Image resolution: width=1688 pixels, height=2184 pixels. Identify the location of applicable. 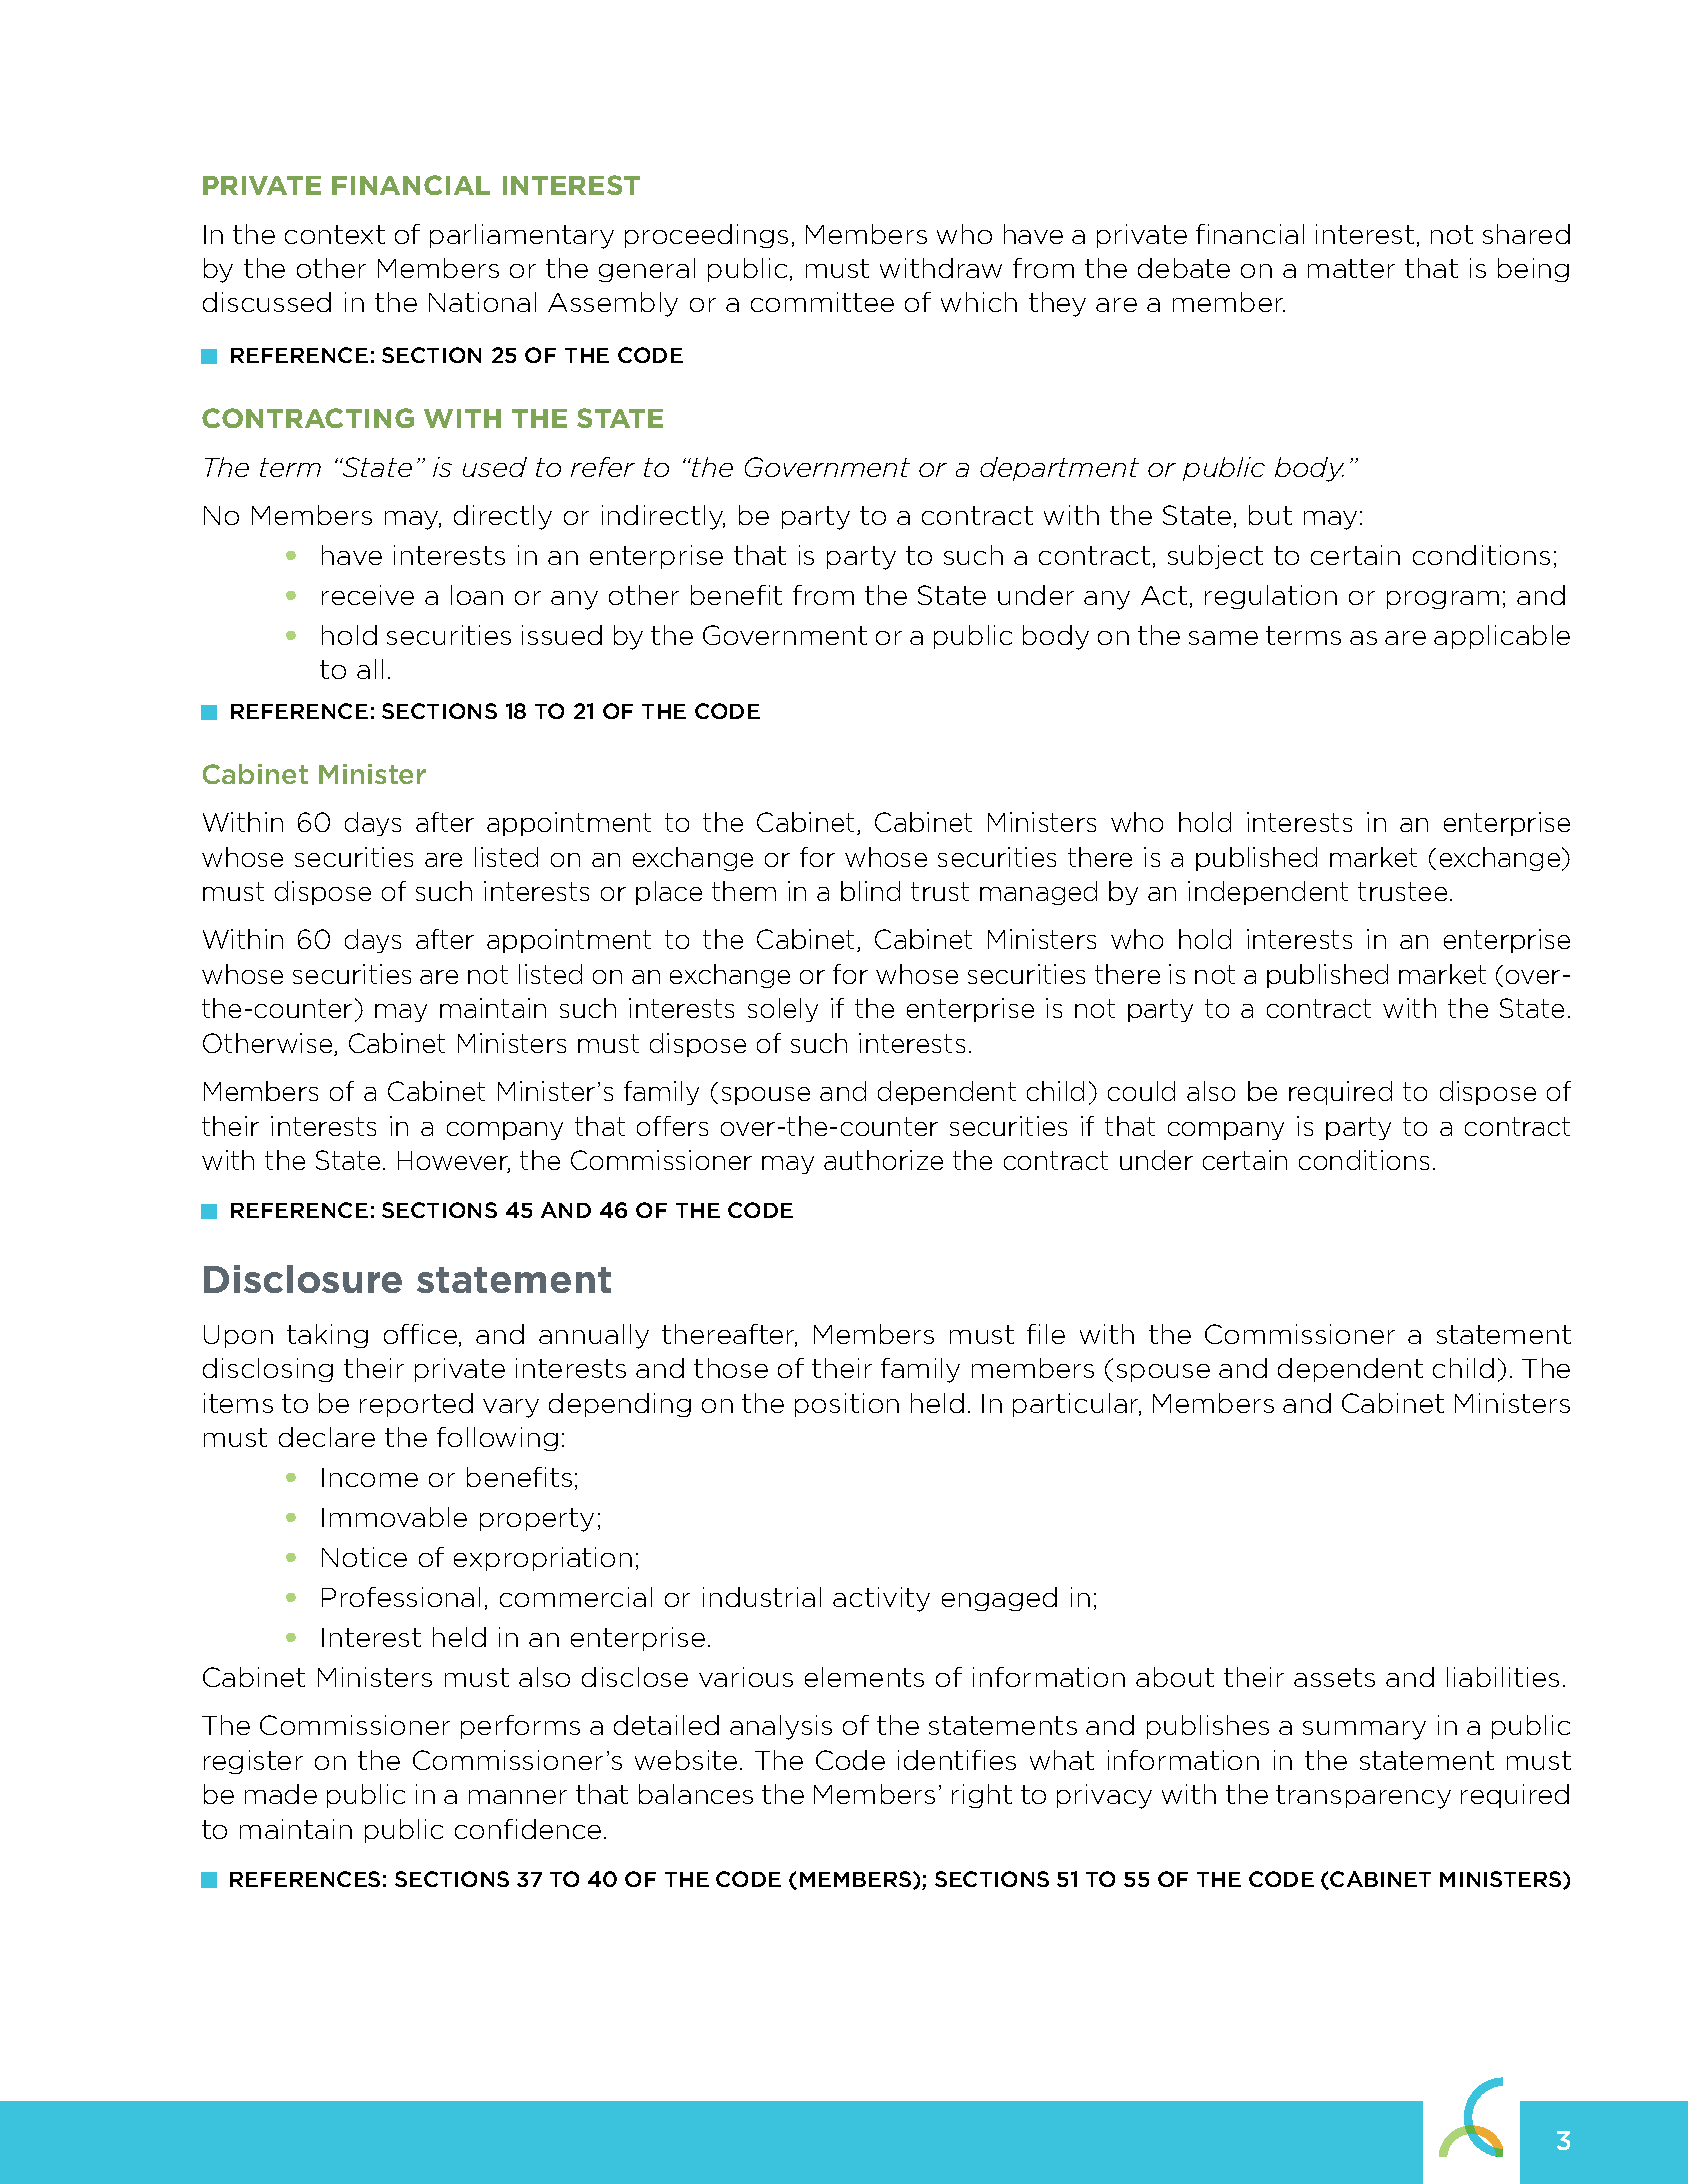
(1502, 637).
